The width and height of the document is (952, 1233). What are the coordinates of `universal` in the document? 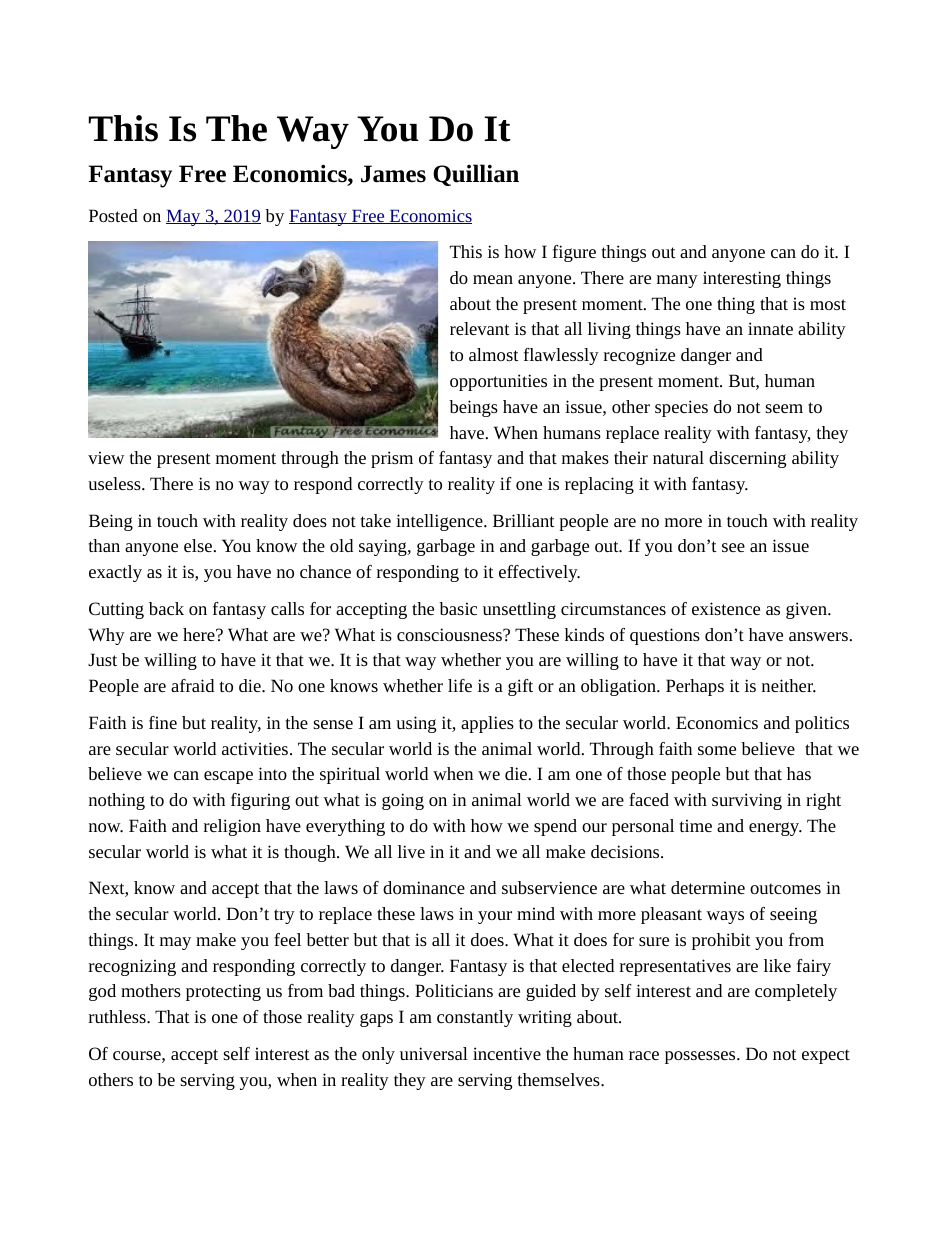 It's located at (434, 1053).
